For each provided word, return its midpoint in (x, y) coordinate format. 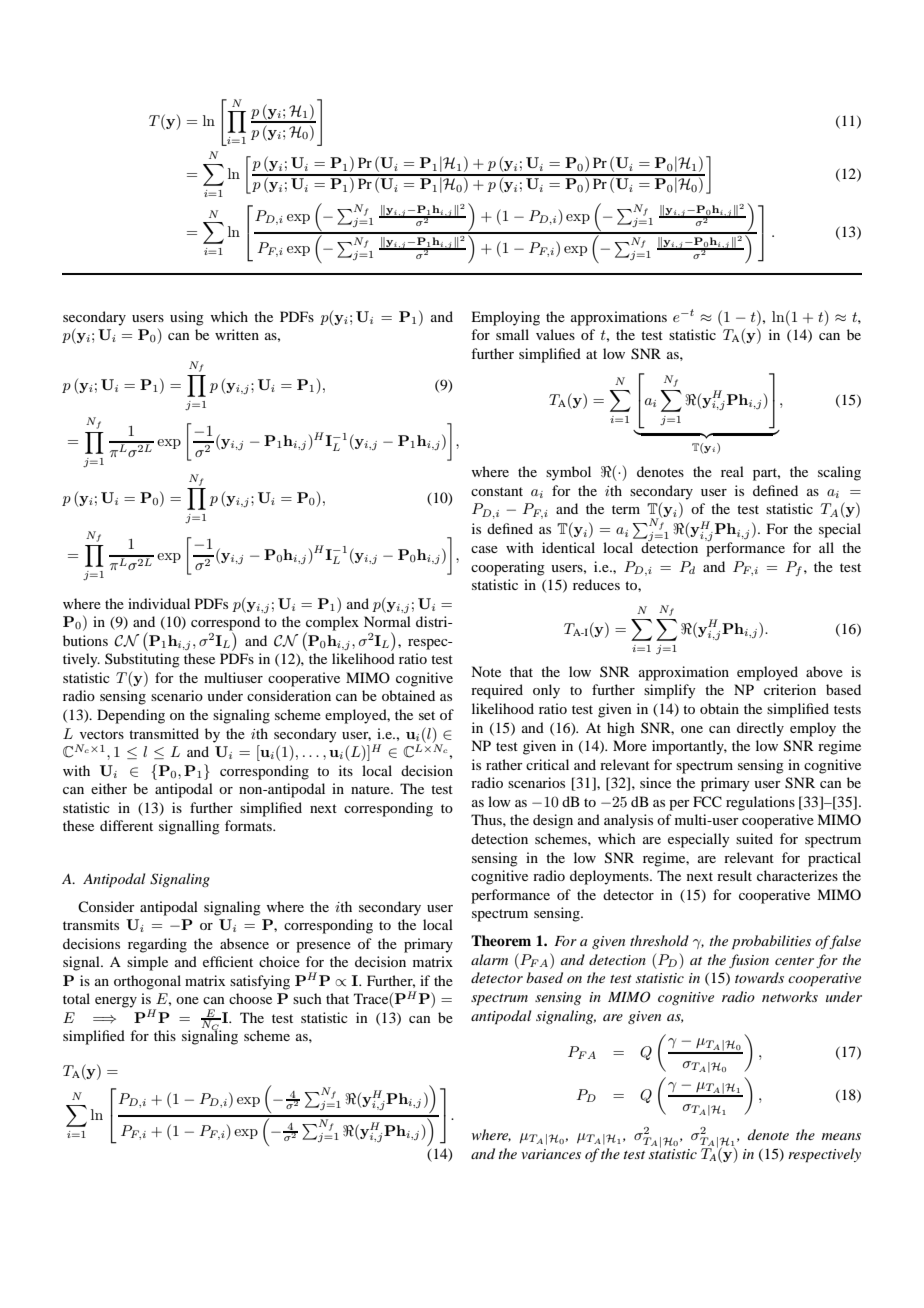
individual (159, 603)
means (841, 1136)
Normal (387, 621)
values (555, 334)
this (165, 1035)
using (187, 318)
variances (551, 1154)
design (553, 821)
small (512, 334)
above (824, 671)
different (126, 825)
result (734, 875)
